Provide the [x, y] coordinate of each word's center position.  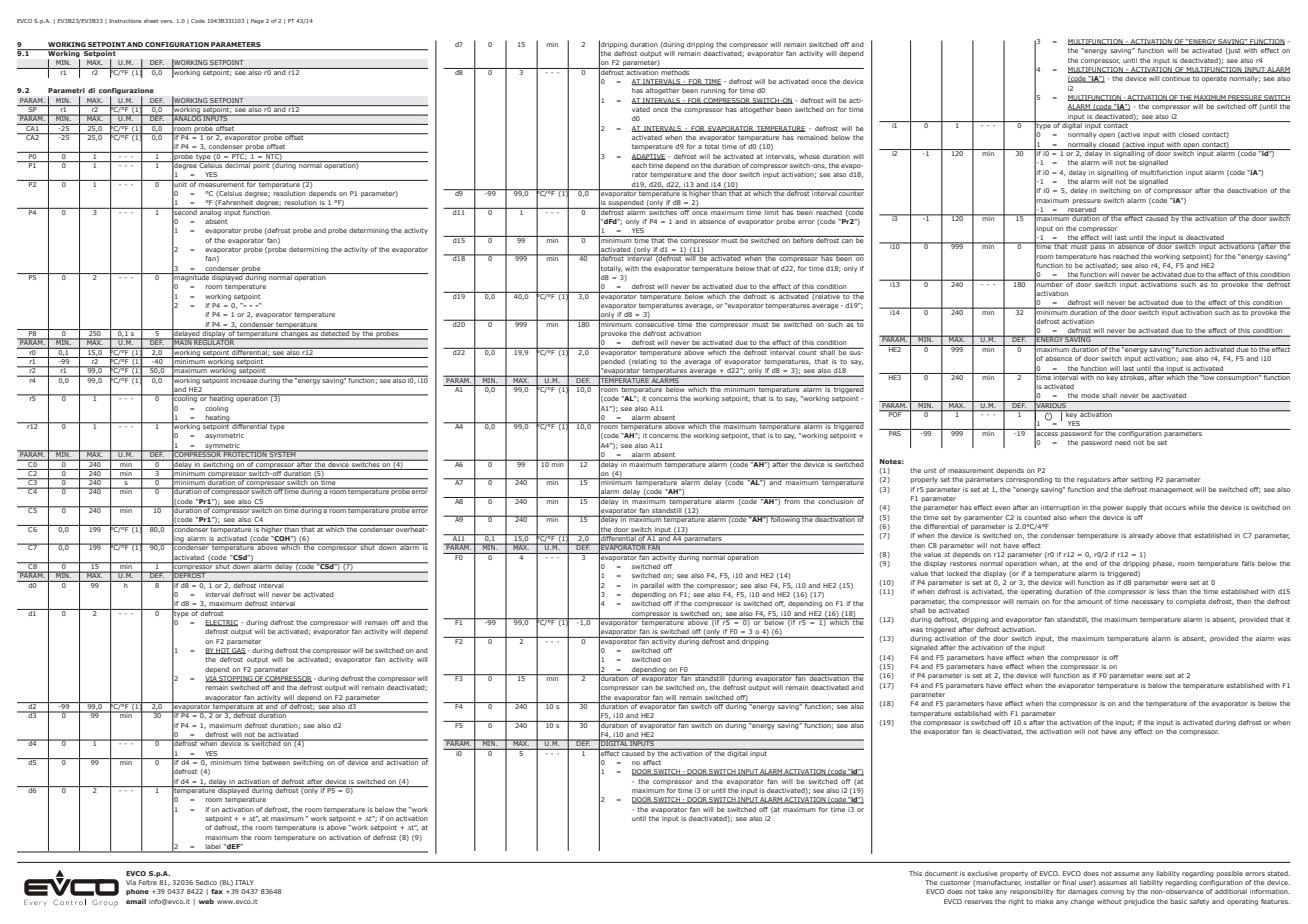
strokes [1133, 377]
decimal [238, 164]
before [803, 239]
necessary [1148, 602]
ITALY [245, 882]
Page [257, 21]
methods [675, 71]
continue [1176, 78]
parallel [652, 586]
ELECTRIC [221, 623]
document [941, 873]
